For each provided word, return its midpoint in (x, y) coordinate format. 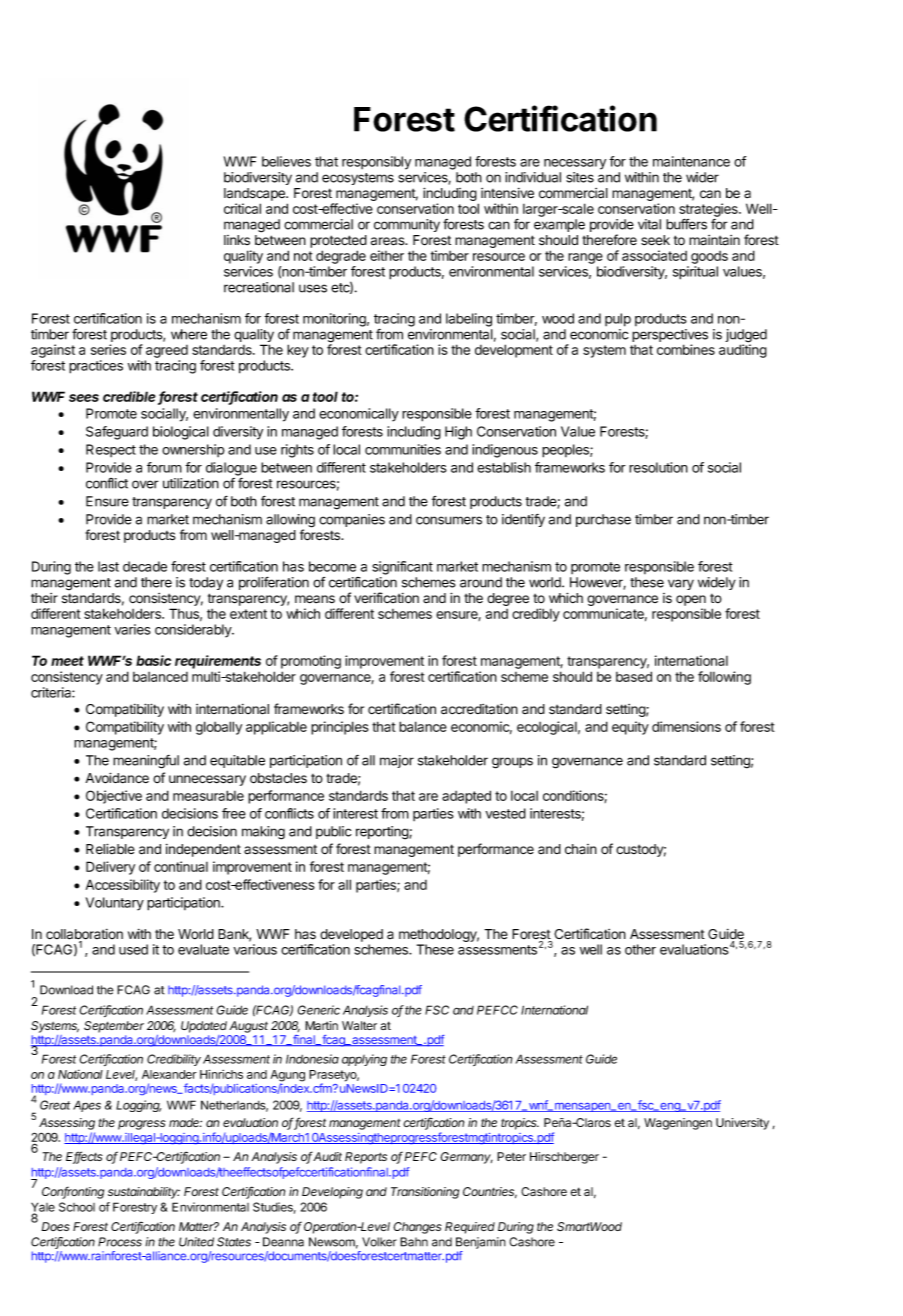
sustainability (144, 1193)
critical (242, 208)
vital (649, 224)
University (742, 1124)
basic (153, 660)
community (407, 225)
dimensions (686, 726)
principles (340, 728)
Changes (417, 1228)
